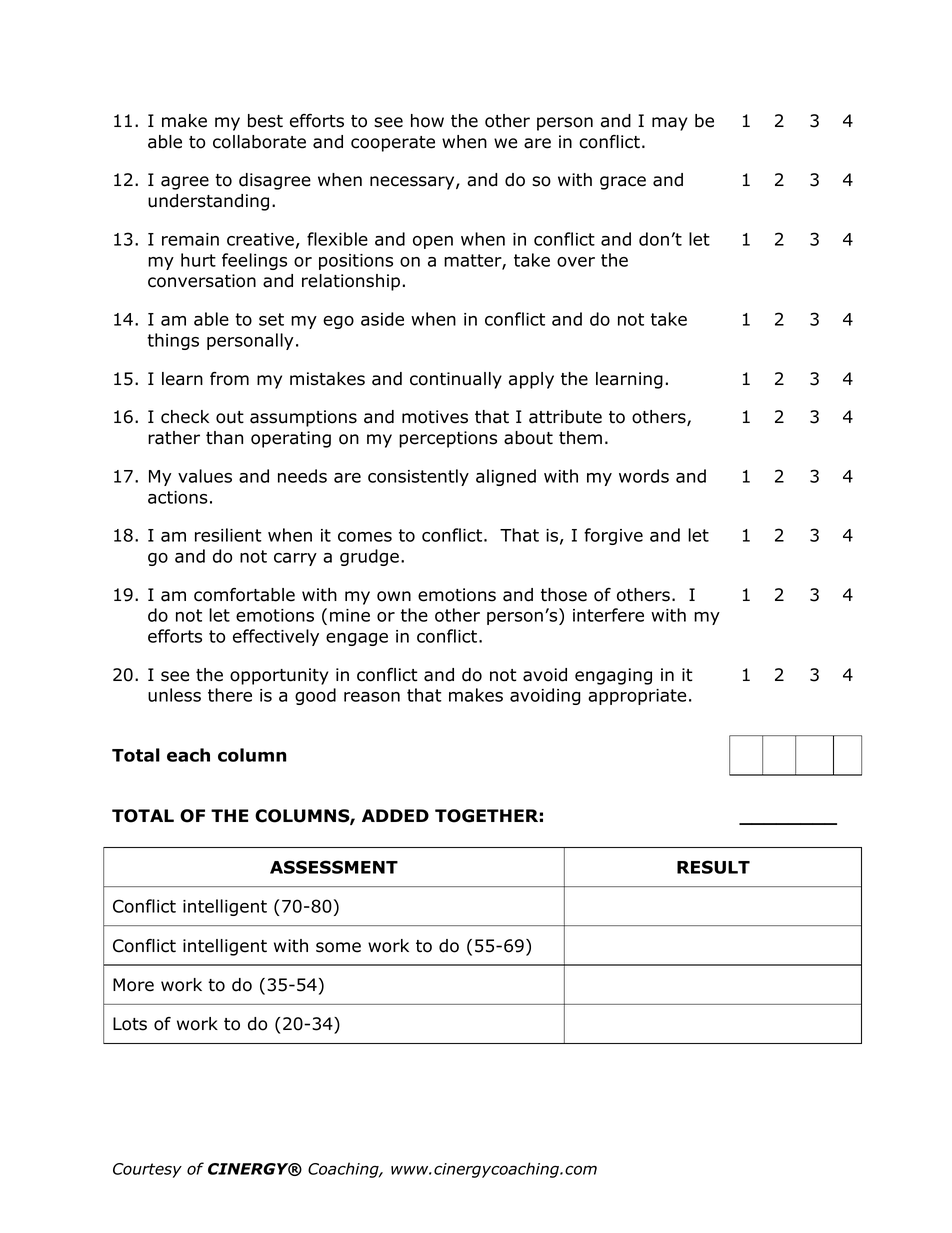 Image resolution: width=952 pixels, height=1233 pixels. I want to click on understanding, so click(208, 202).
